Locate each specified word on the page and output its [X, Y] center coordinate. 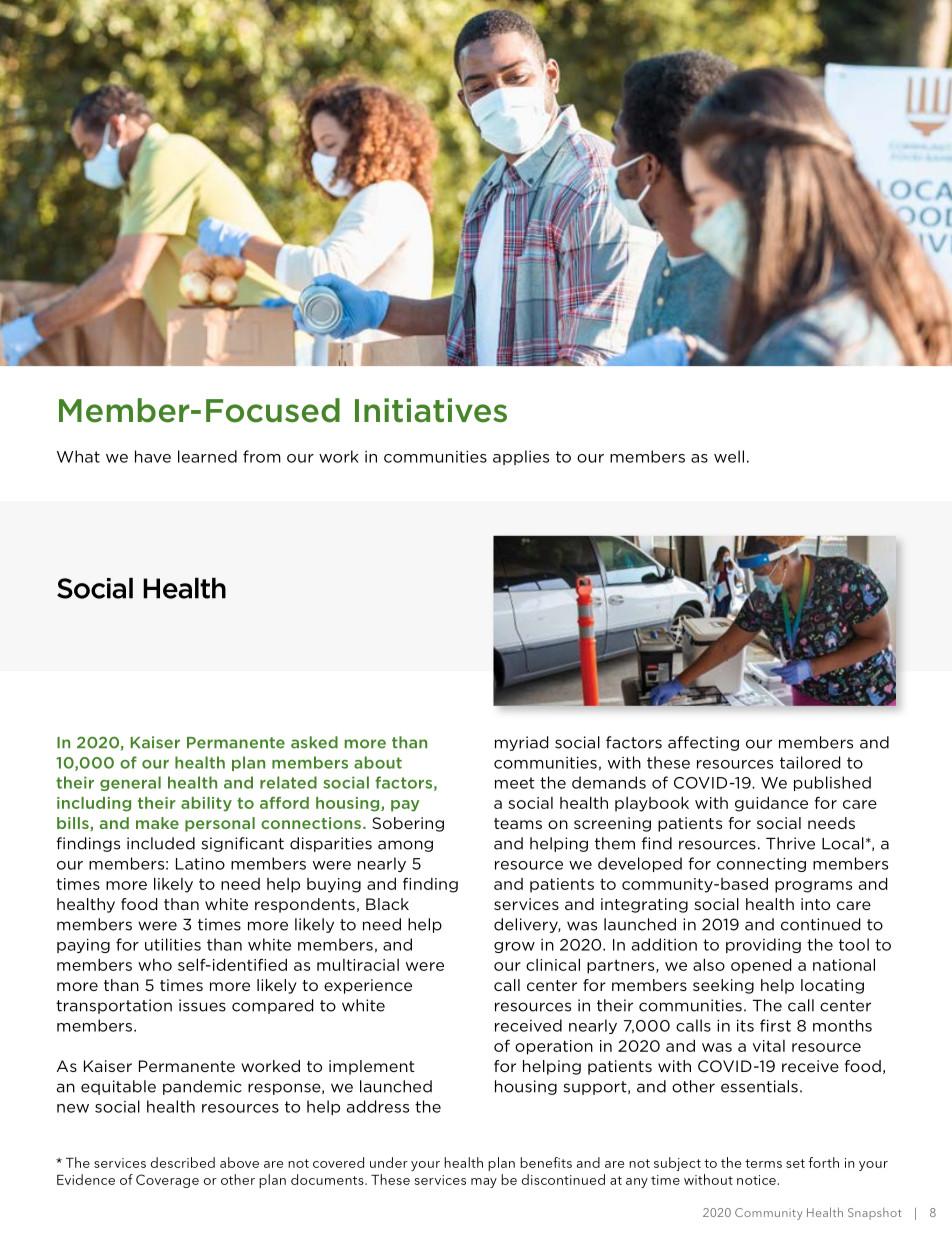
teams [518, 823]
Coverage [167, 1181]
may [484, 1183]
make [157, 823]
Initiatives [431, 410]
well [729, 456]
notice [757, 1180]
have [153, 456]
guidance [771, 804]
